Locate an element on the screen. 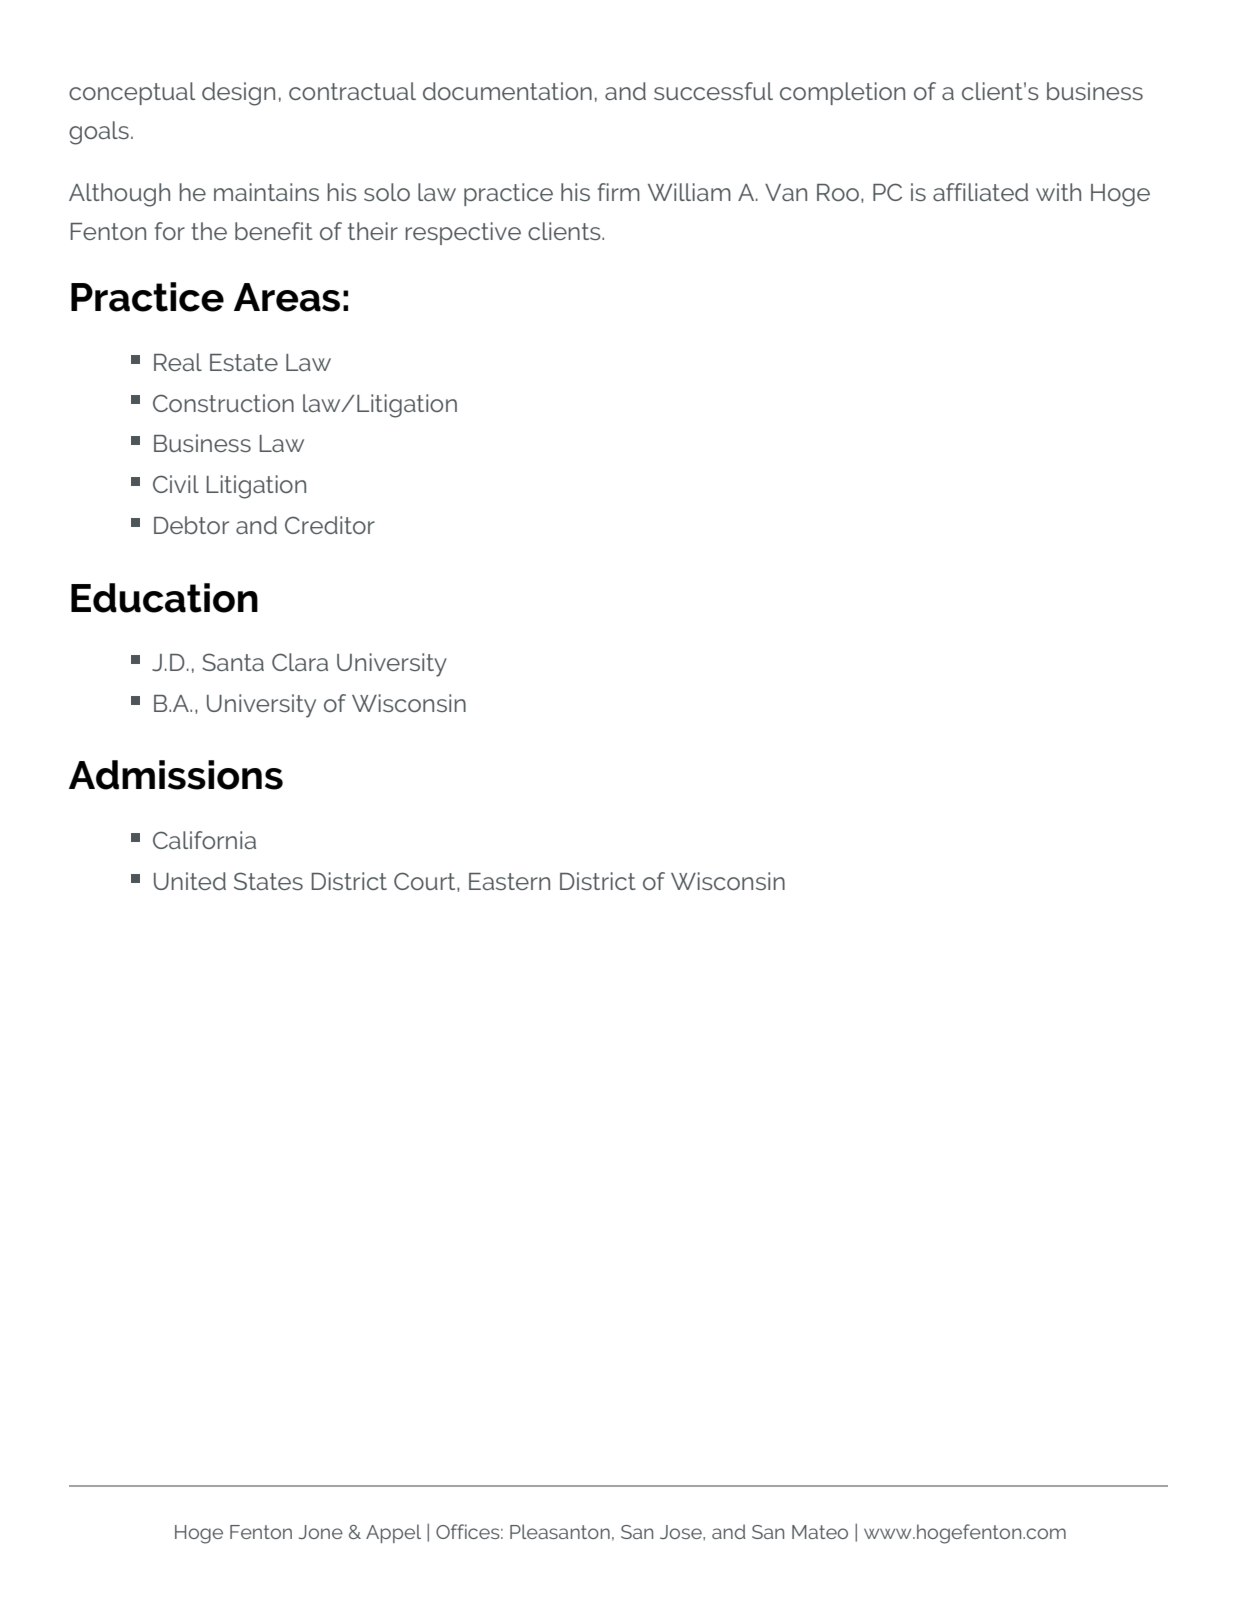 The image size is (1236, 1599). California is located at coordinates (204, 840).
